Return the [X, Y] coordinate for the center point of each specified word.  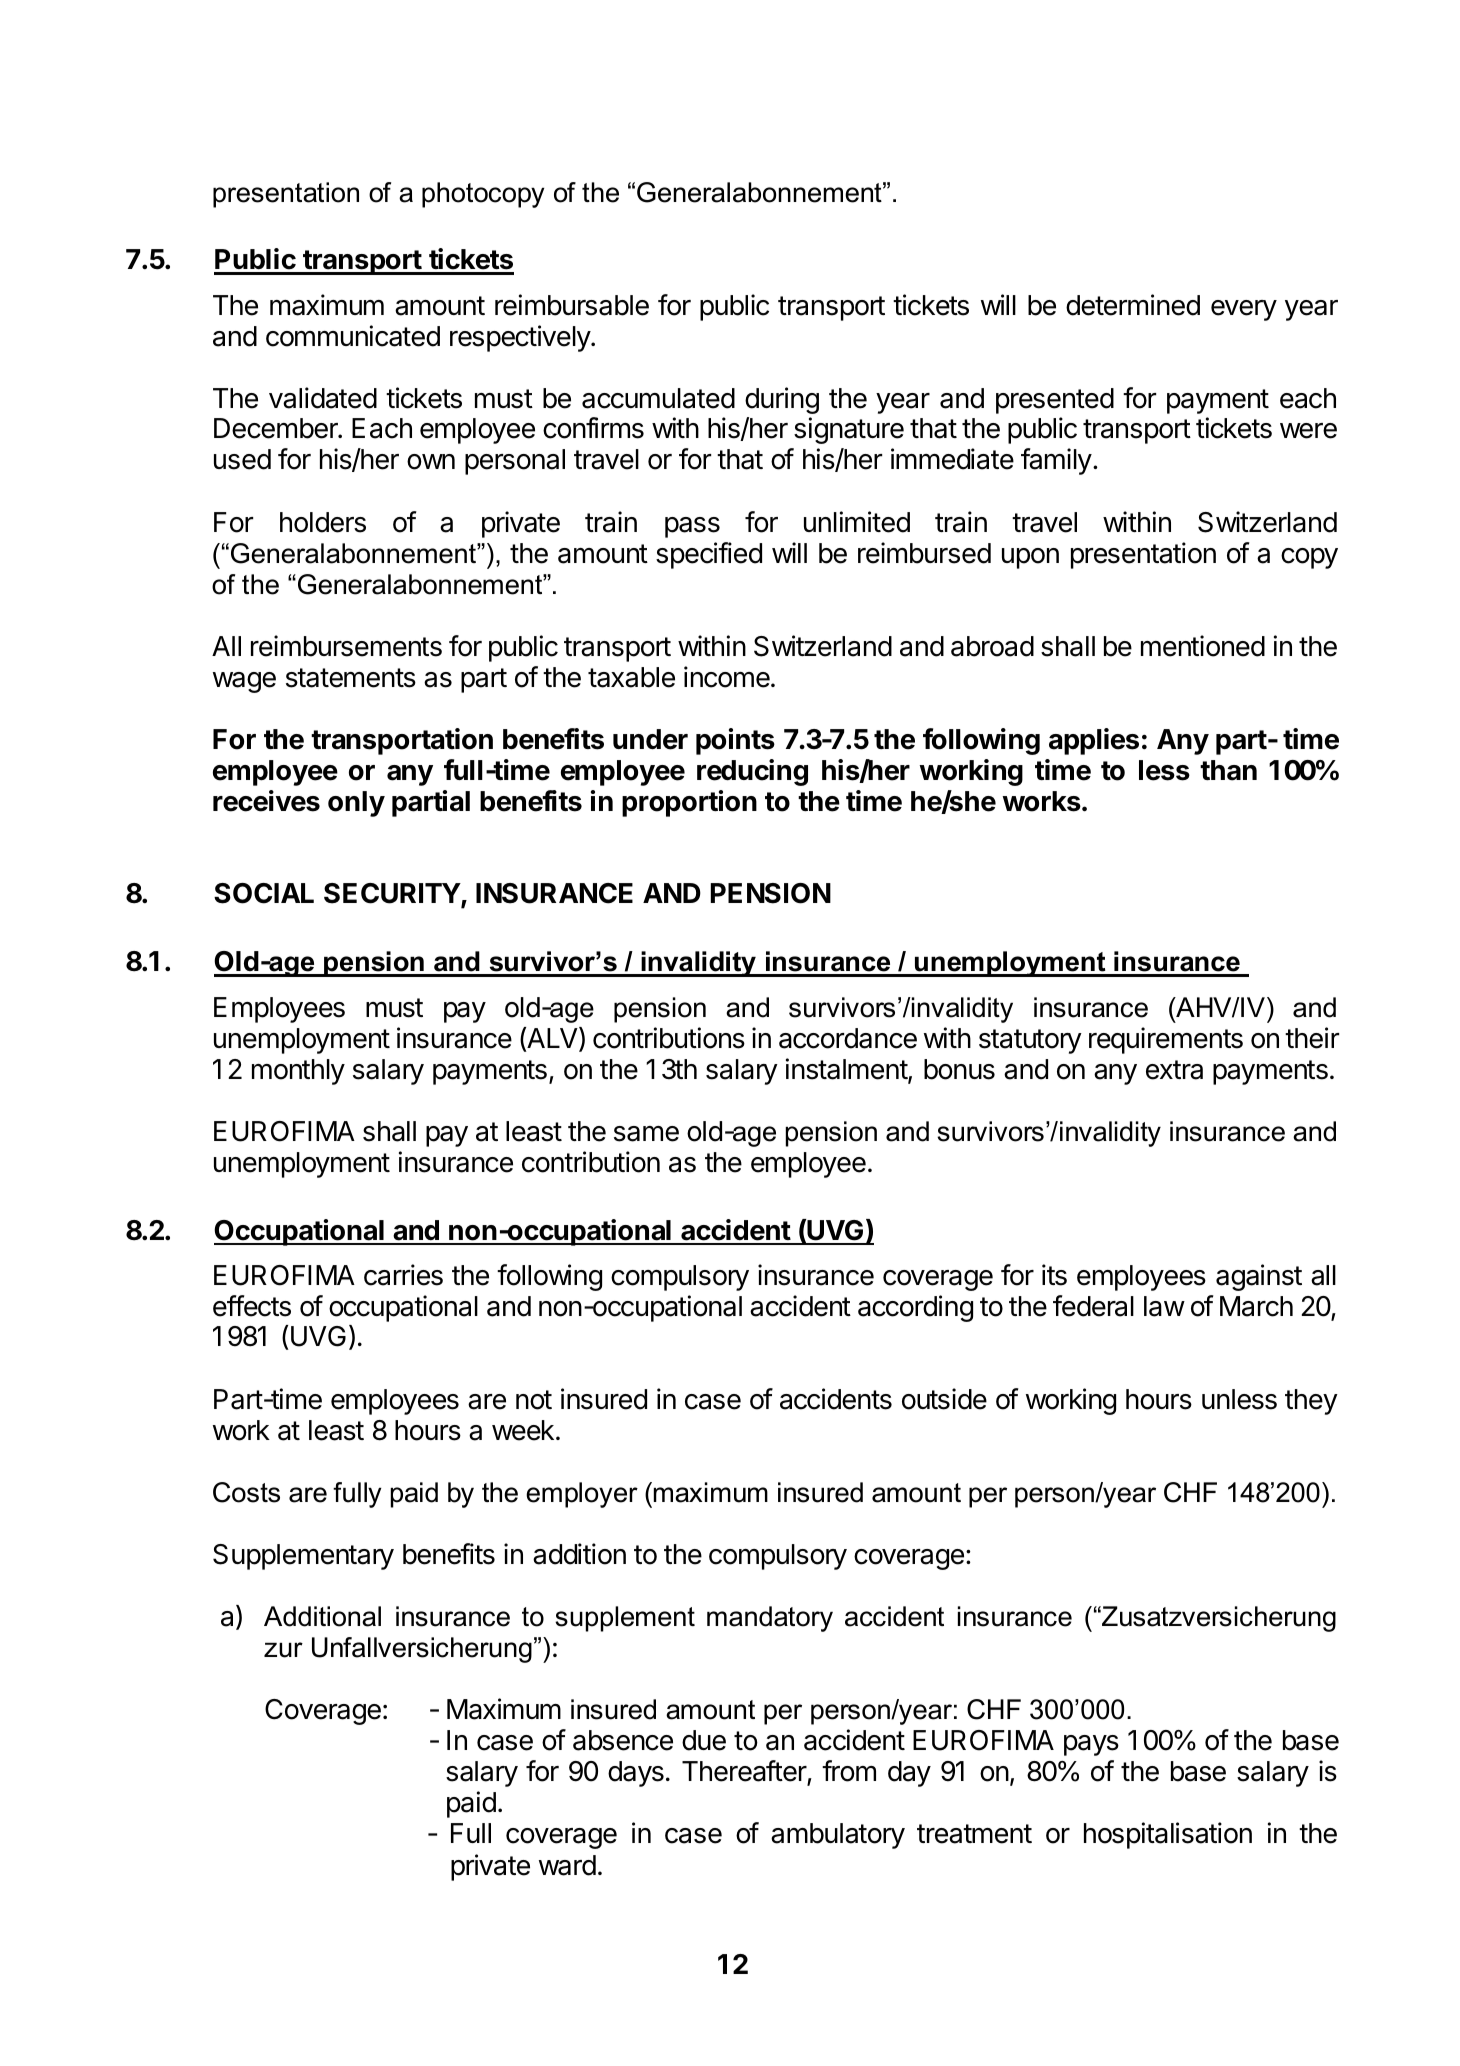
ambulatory [838, 1836]
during [782, 400]
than [1228, 770]
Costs [246, 1492]
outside [944, 1399]
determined [1133, 305]
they [1311, 1402]
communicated [353, 336]
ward [567, 1865]
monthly [298, 1072]
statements [351, 678]
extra [1174, 1070]
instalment [847, 1070]
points [735, 741]
